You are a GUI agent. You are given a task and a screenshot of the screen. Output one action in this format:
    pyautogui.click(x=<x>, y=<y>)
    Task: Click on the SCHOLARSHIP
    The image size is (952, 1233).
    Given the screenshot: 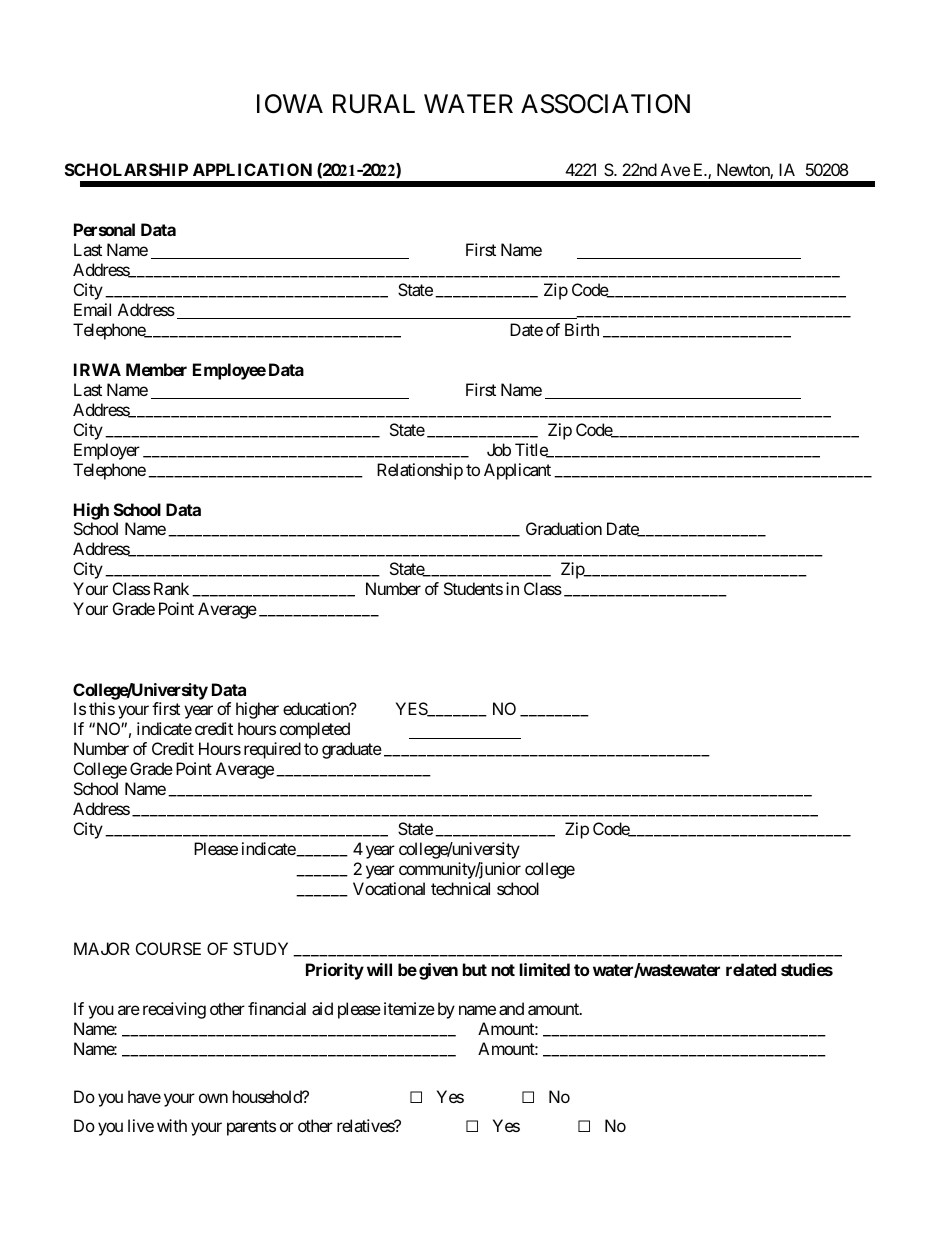 What is the action you would take?
    pyautogui.click(x=126, y=169)
